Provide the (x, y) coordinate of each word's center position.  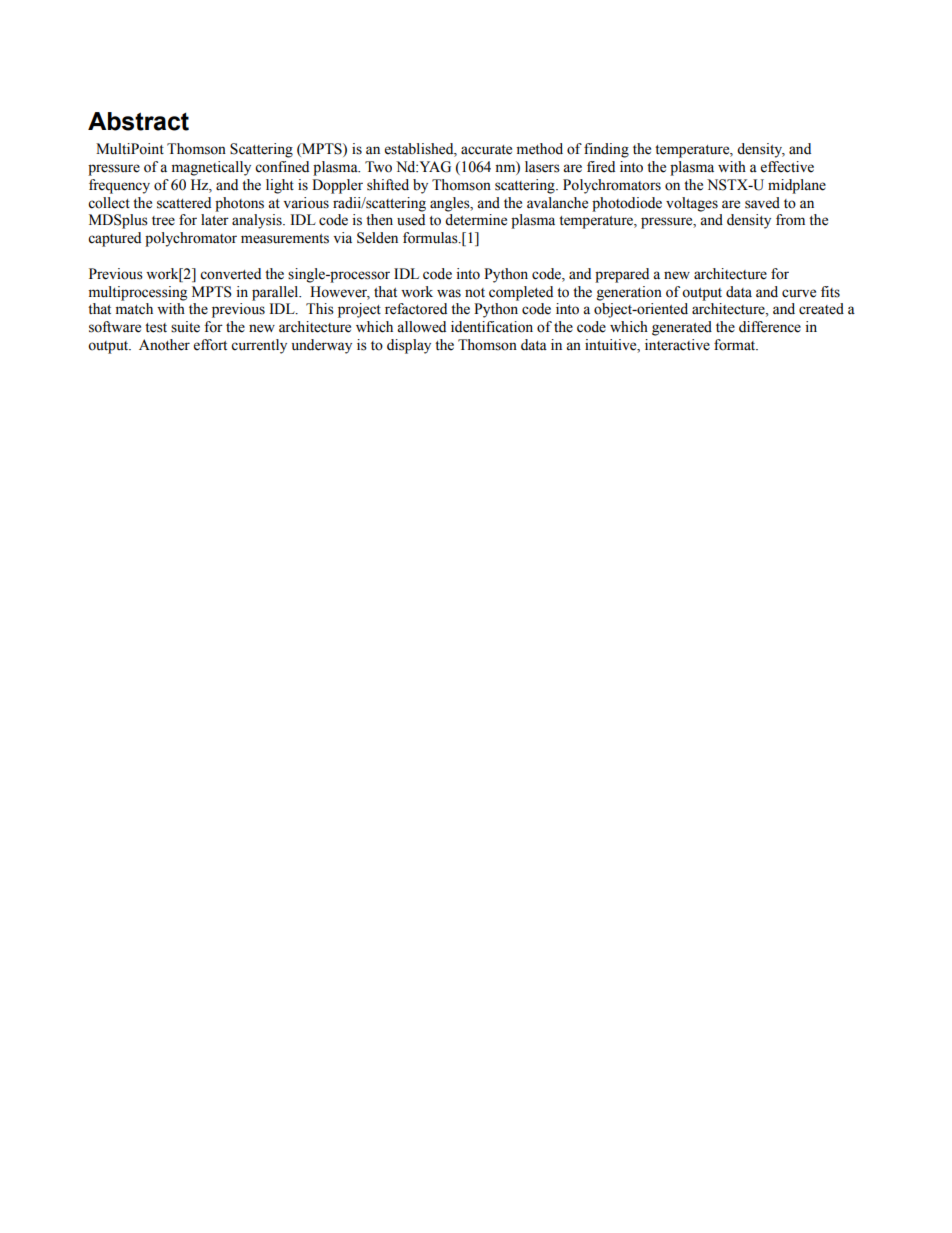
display (409, 346)
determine (476, 220)
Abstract (138, 121)
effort (210, 345)
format (736, 345)
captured (114, 239)
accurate (486, 150)
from (790, 220)
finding (606, 150)
